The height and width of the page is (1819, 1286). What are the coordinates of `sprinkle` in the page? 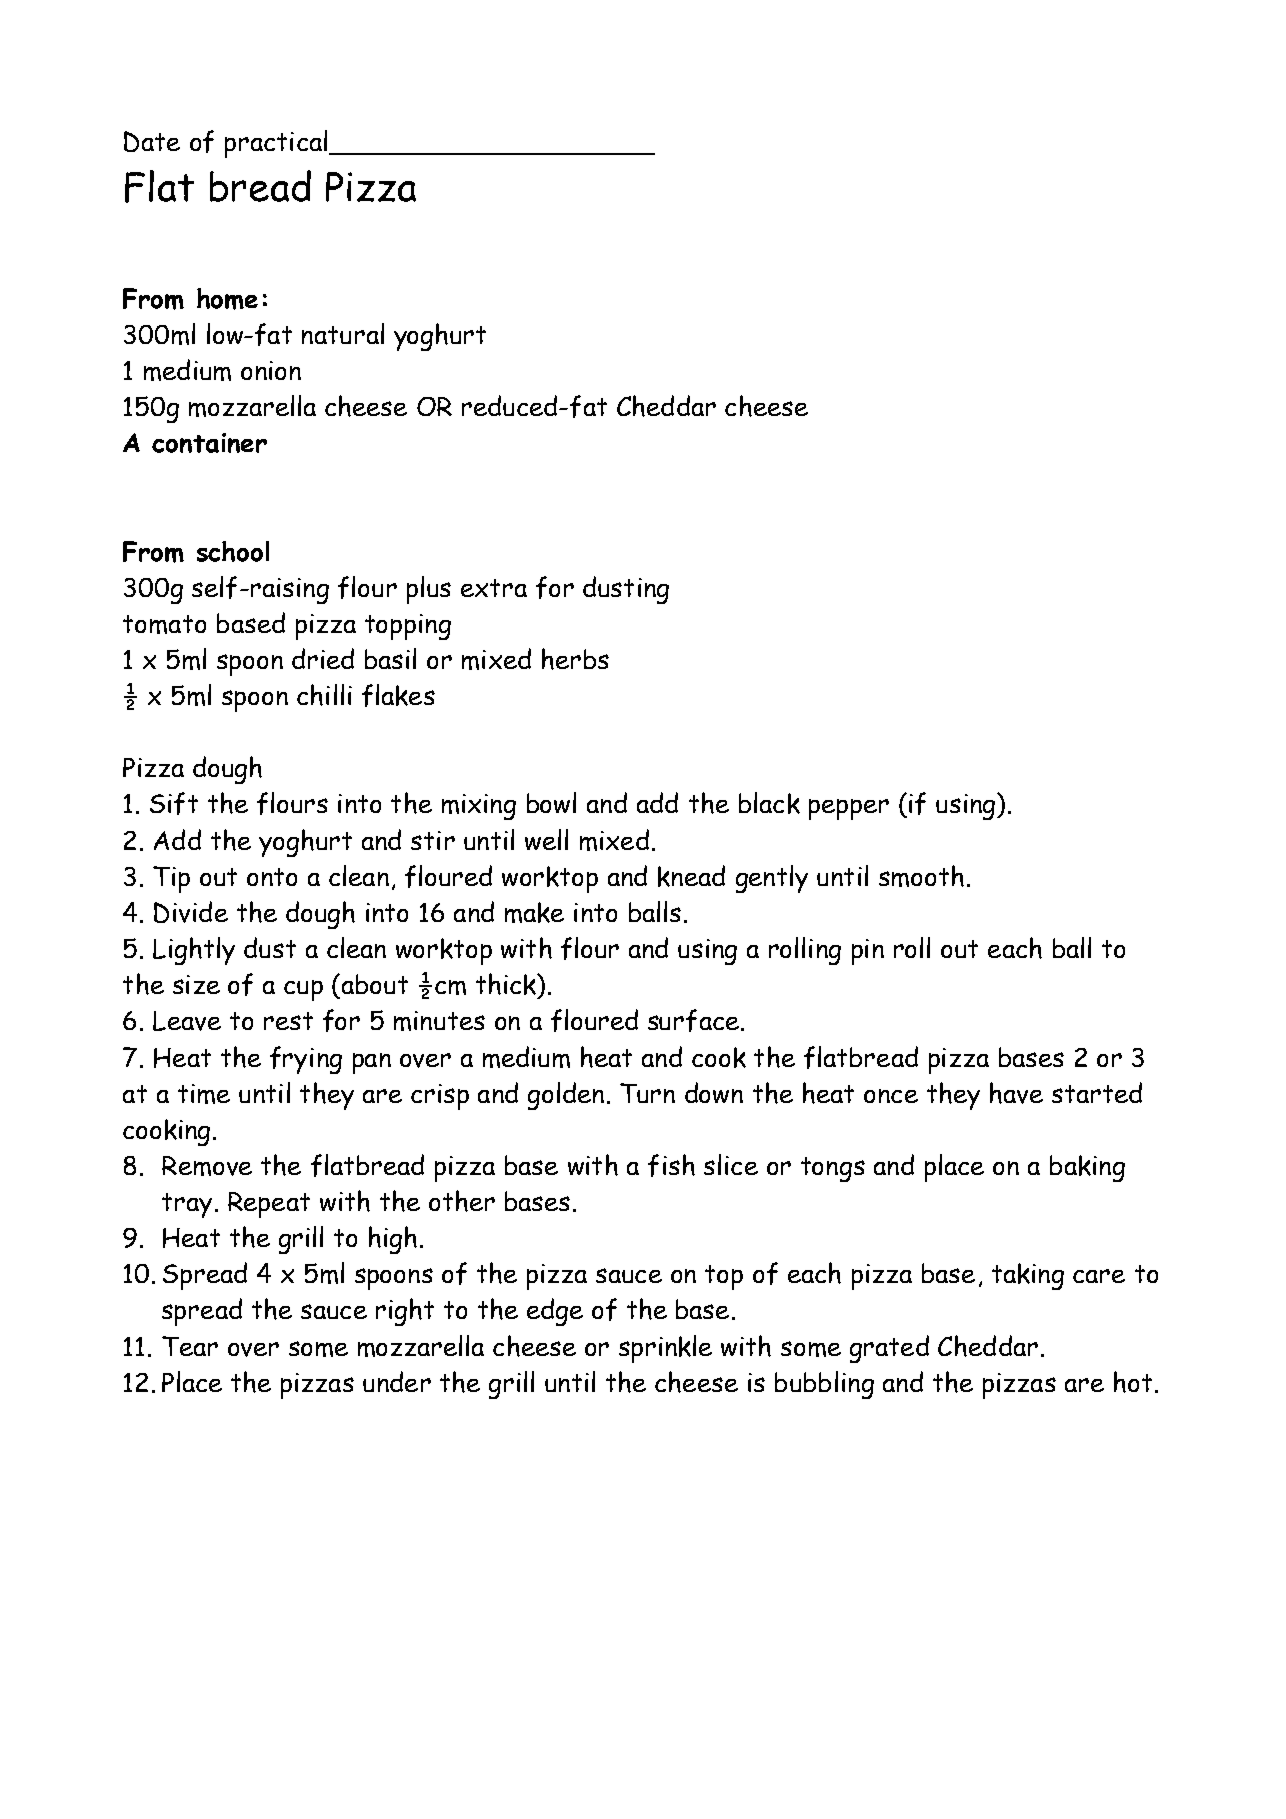 It's located at (665, 1349).
